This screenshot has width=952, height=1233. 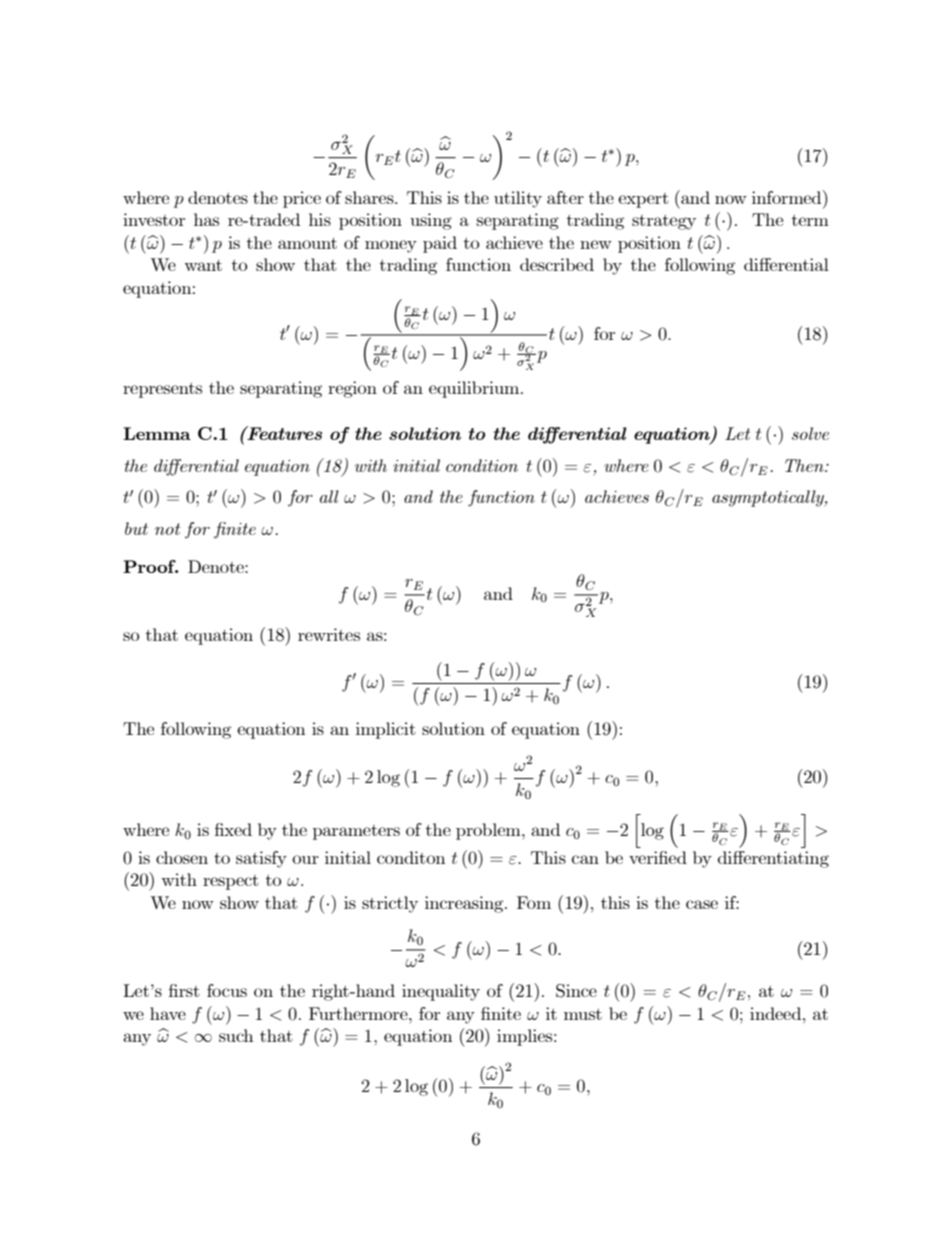 What do you see at coordinates (386, 730) in the screenshot?
I see `implicit` at bounding box center [386, 730].
